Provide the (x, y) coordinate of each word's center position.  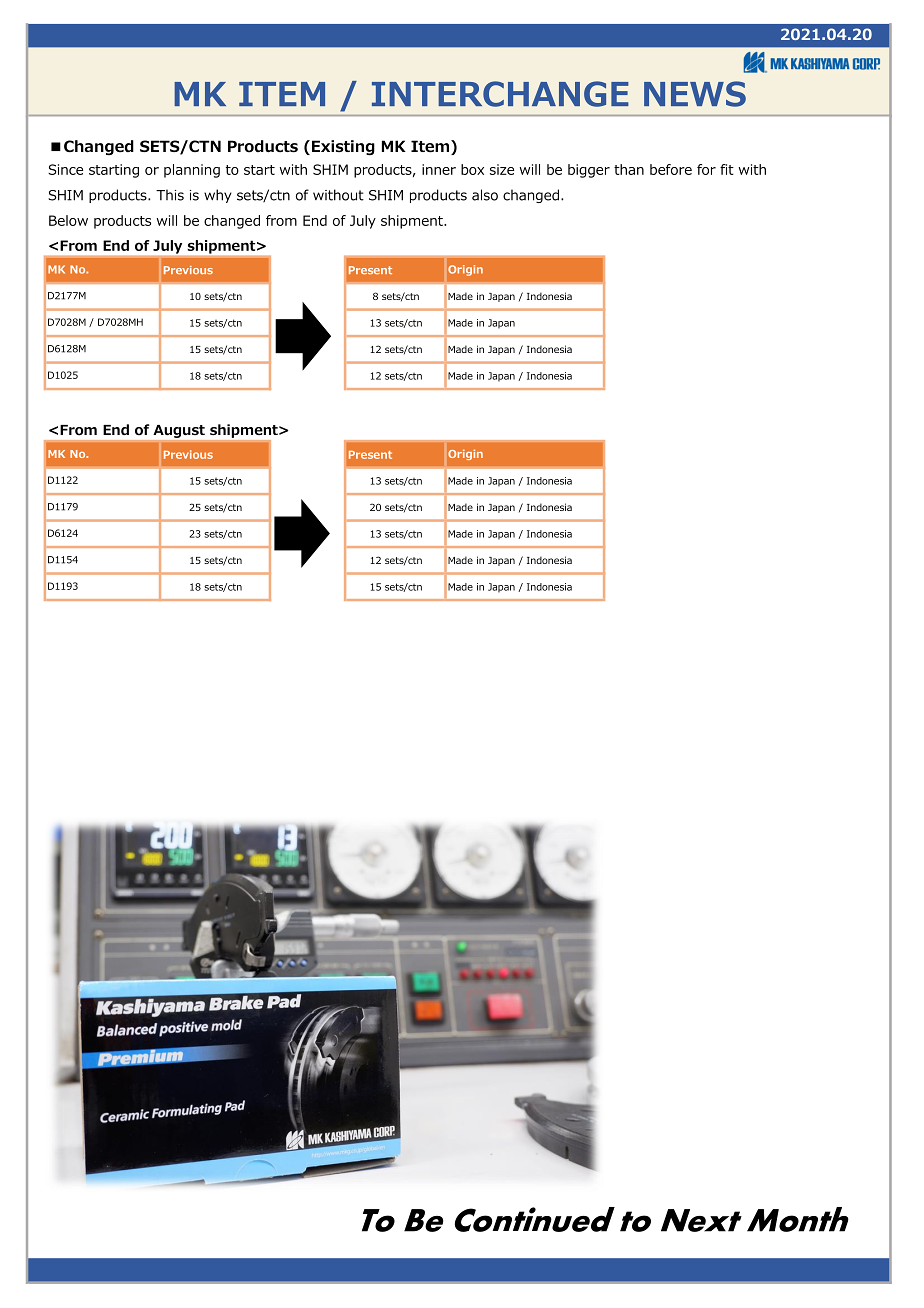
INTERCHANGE (500, 94)
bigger (589, 171)
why (218, 196)
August (179, 431)
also (485, 195)
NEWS (695, 94)
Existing (343, 147)
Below (68, 220)
